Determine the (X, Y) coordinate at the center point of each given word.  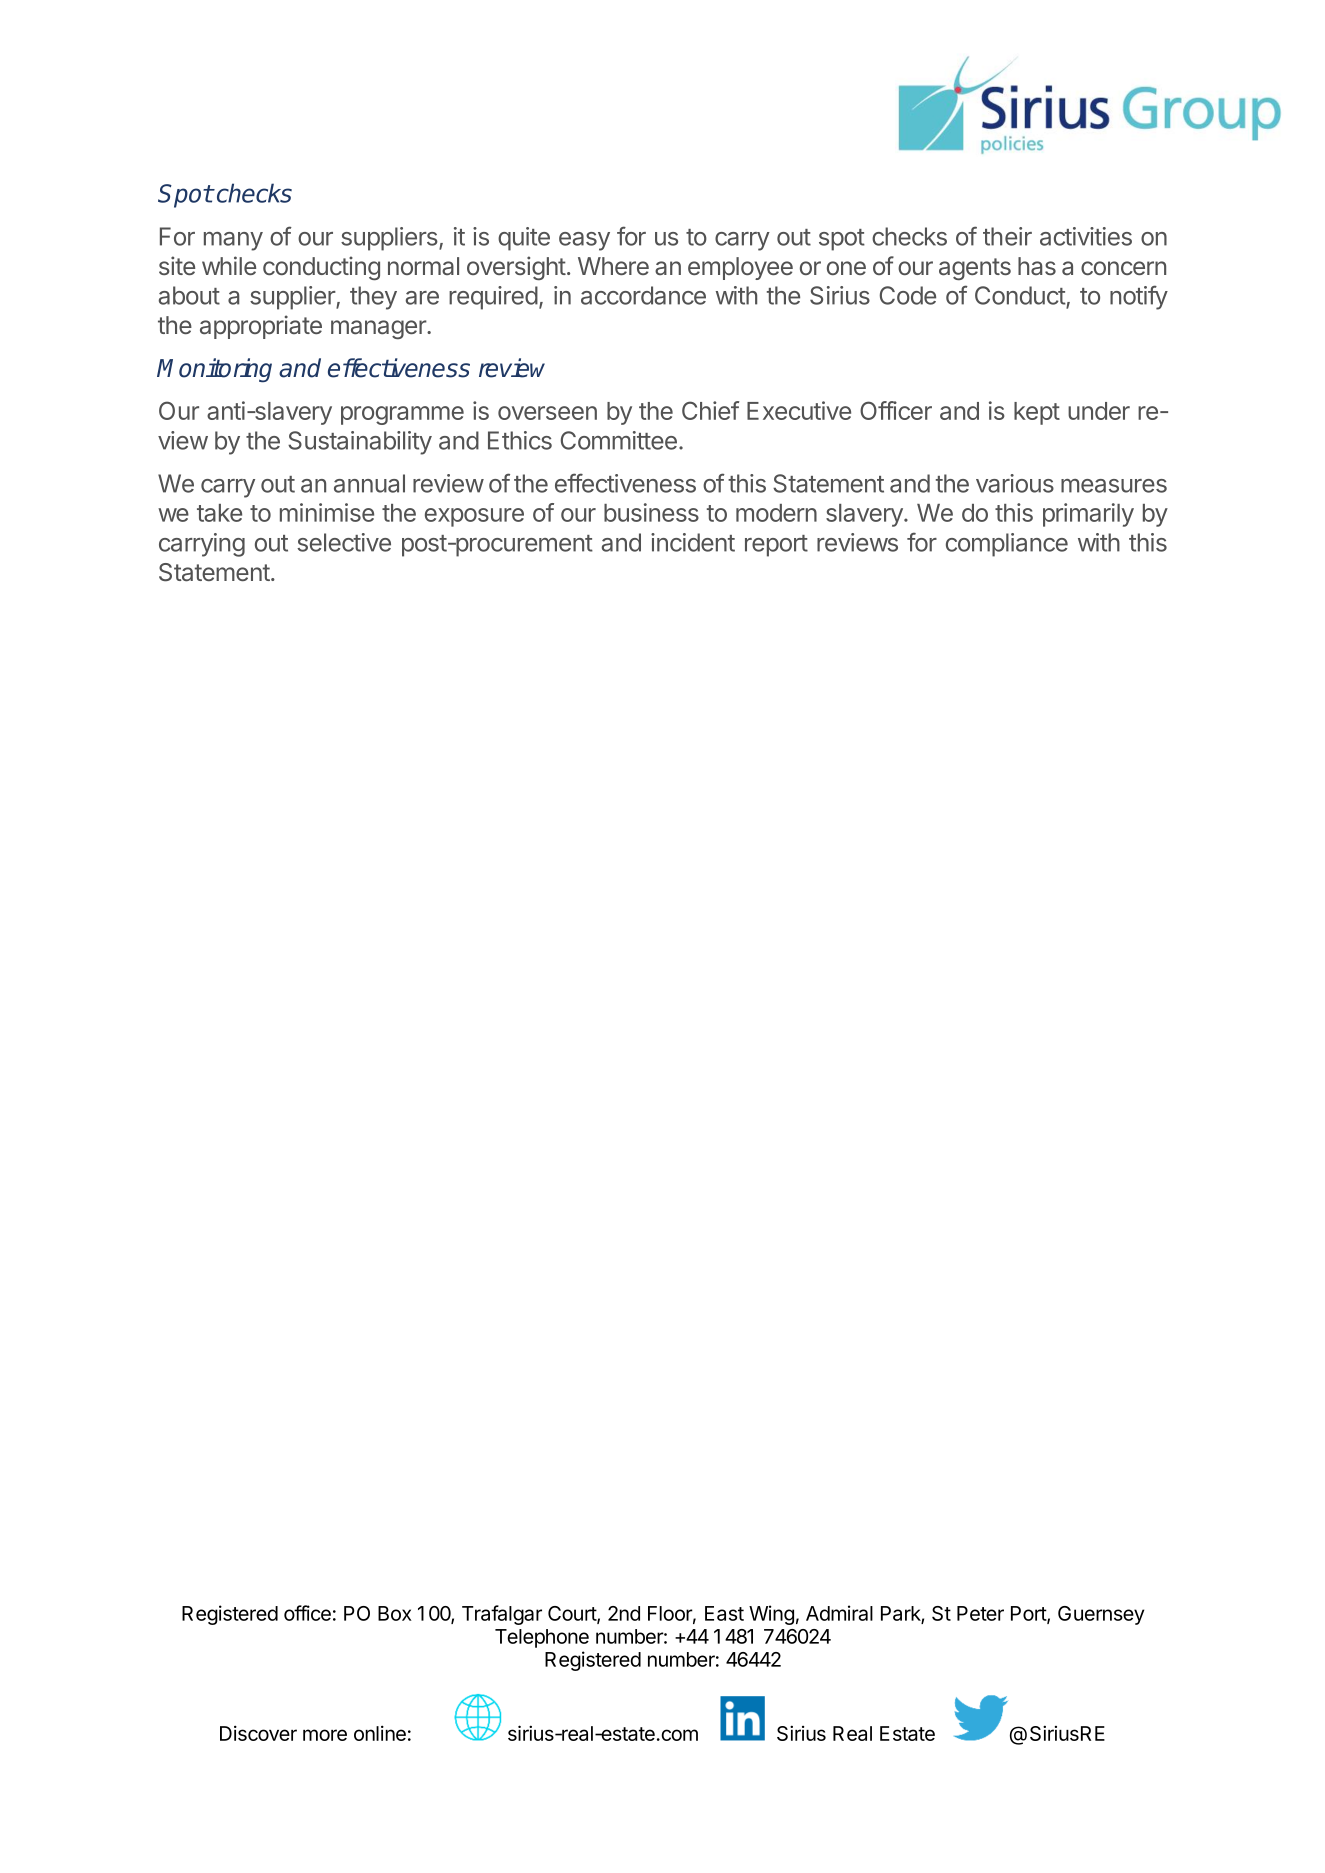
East (724, 1613)
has (1037, 266)
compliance (1007, 545)
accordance (643, 295)
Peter (980, 1613)
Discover (258, 1733)
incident (693, 542)
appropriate (261, 327)
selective (344, 542)
